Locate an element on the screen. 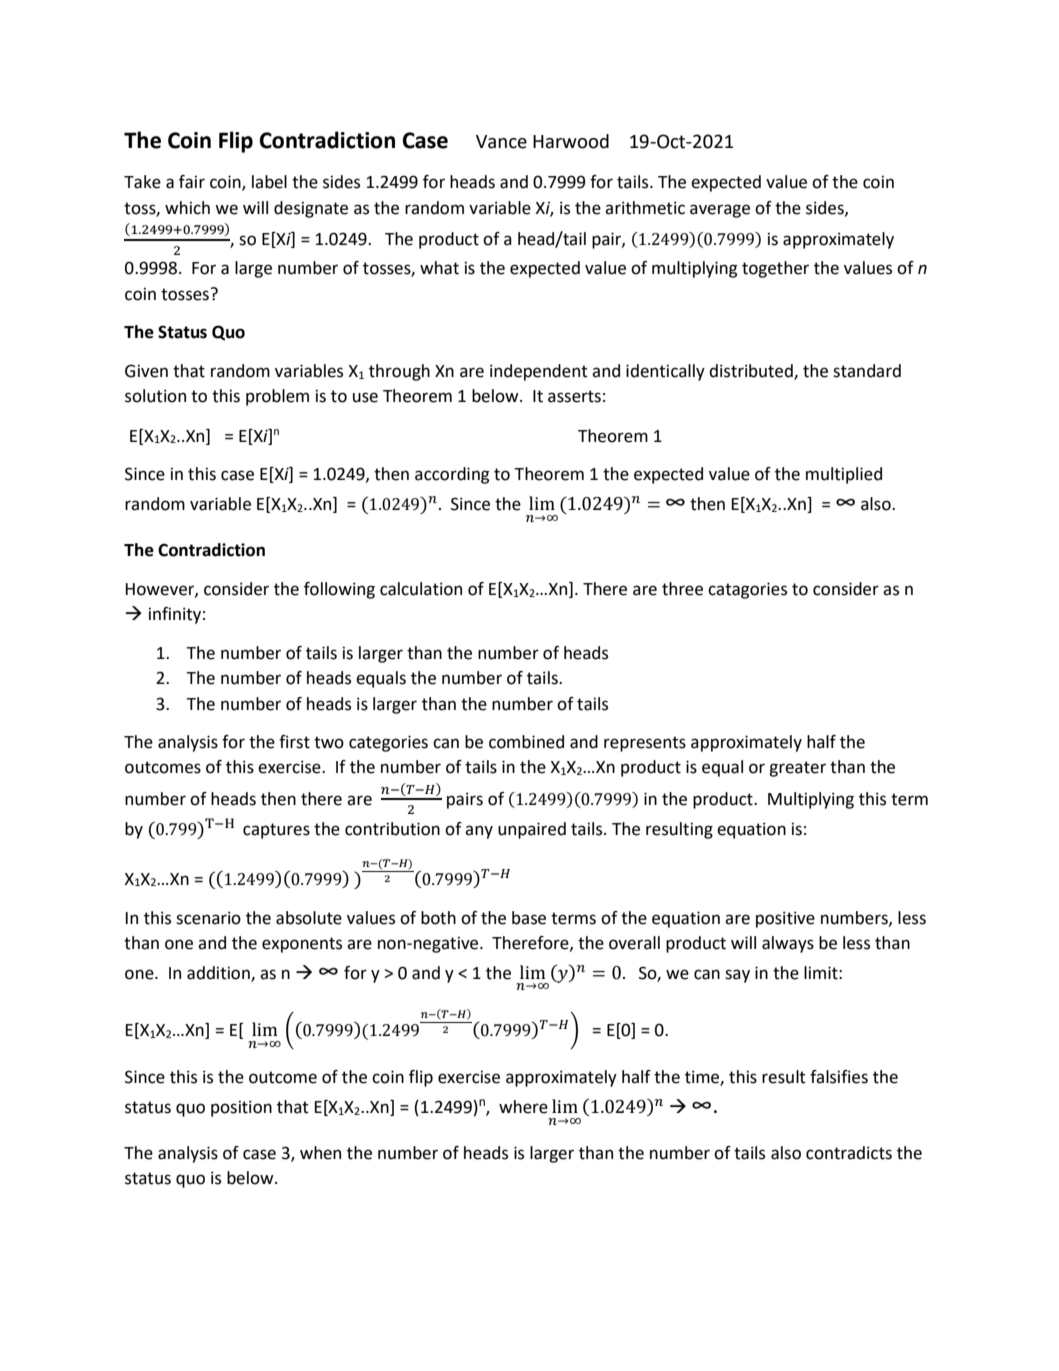 The height and width of the screenshot is (1371, 1059). fair is located at coordinates (192, 182).
